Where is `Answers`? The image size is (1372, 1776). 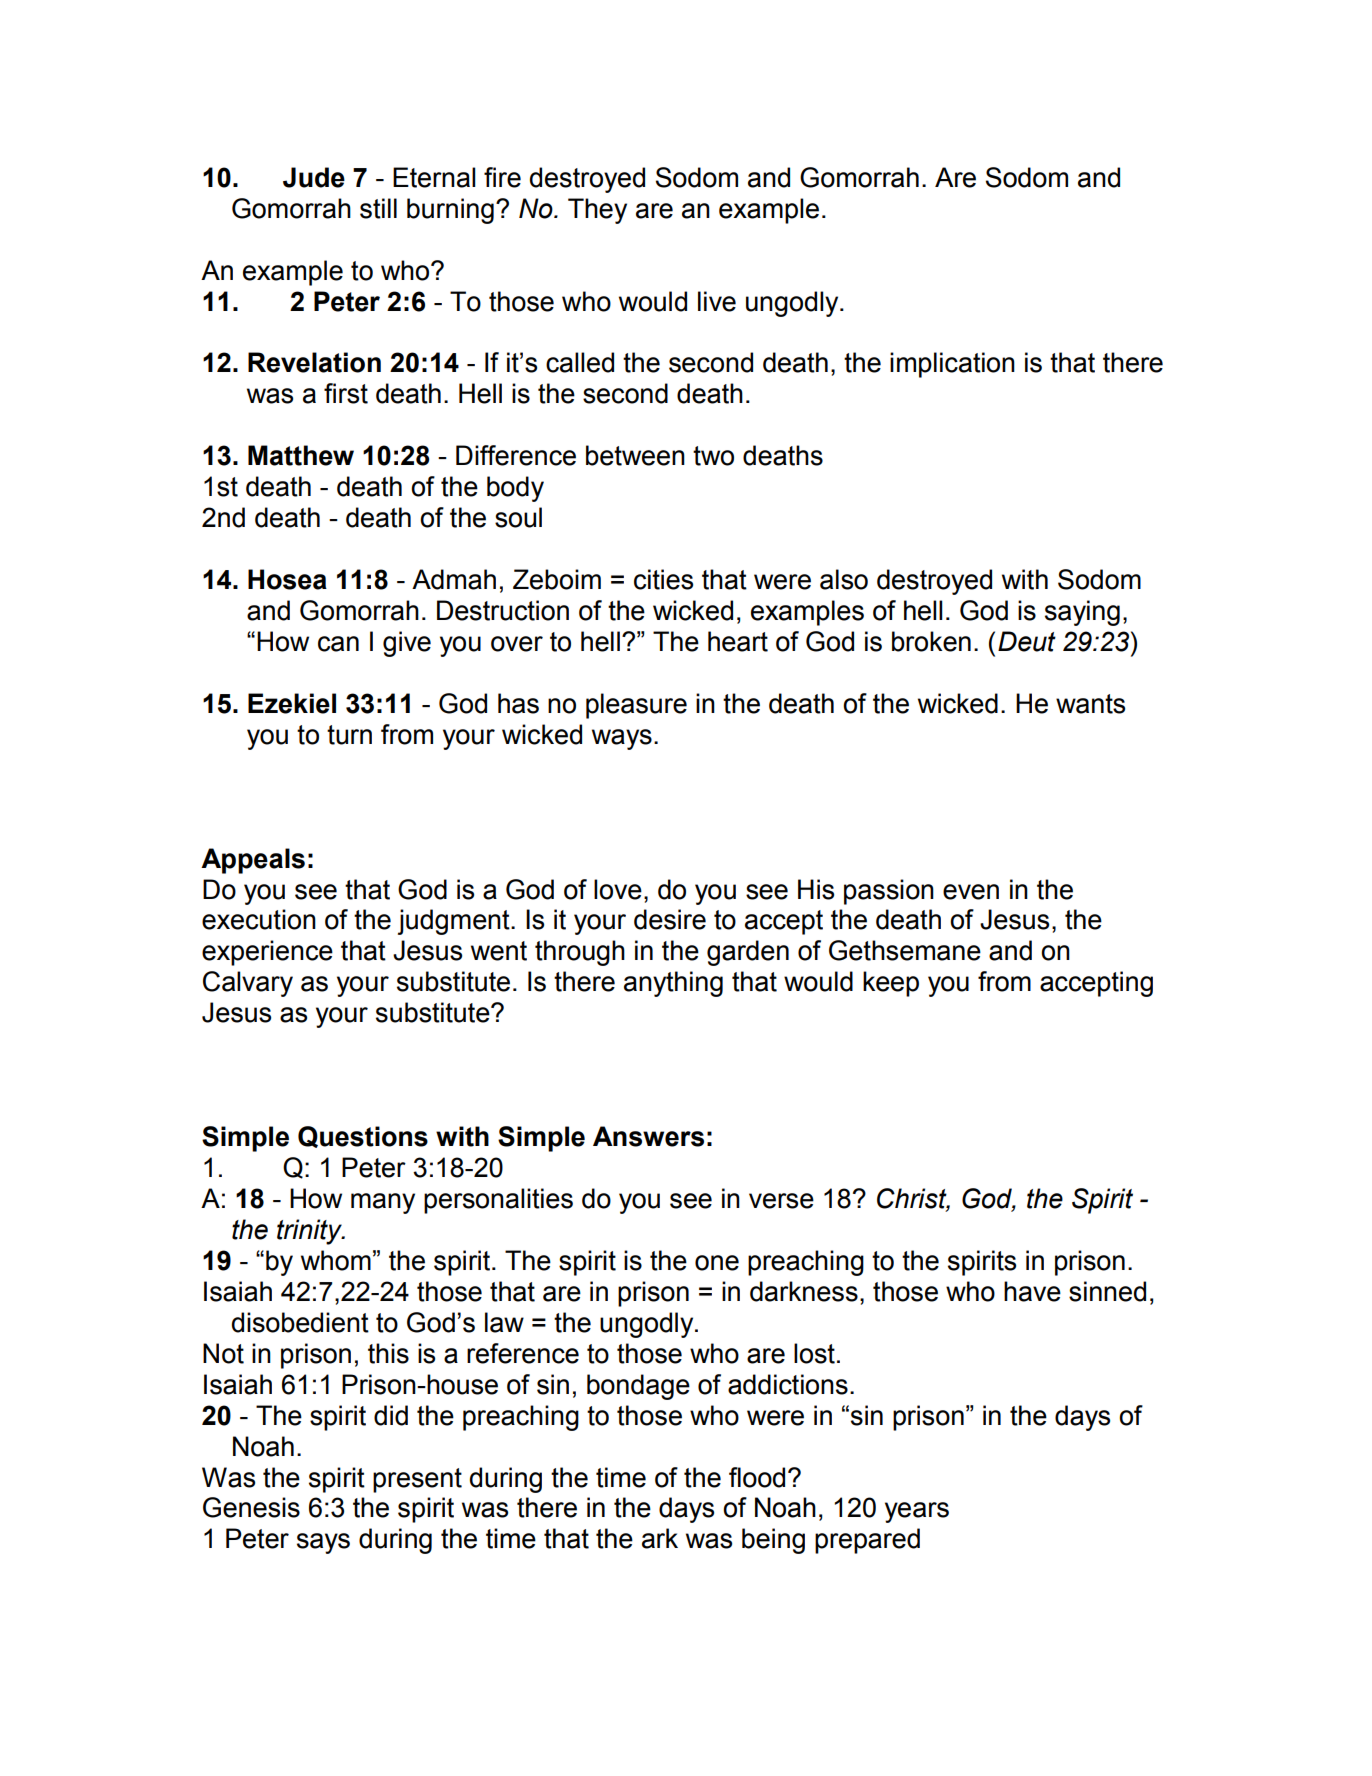
Answers is located at coordinates (648, 1136).
